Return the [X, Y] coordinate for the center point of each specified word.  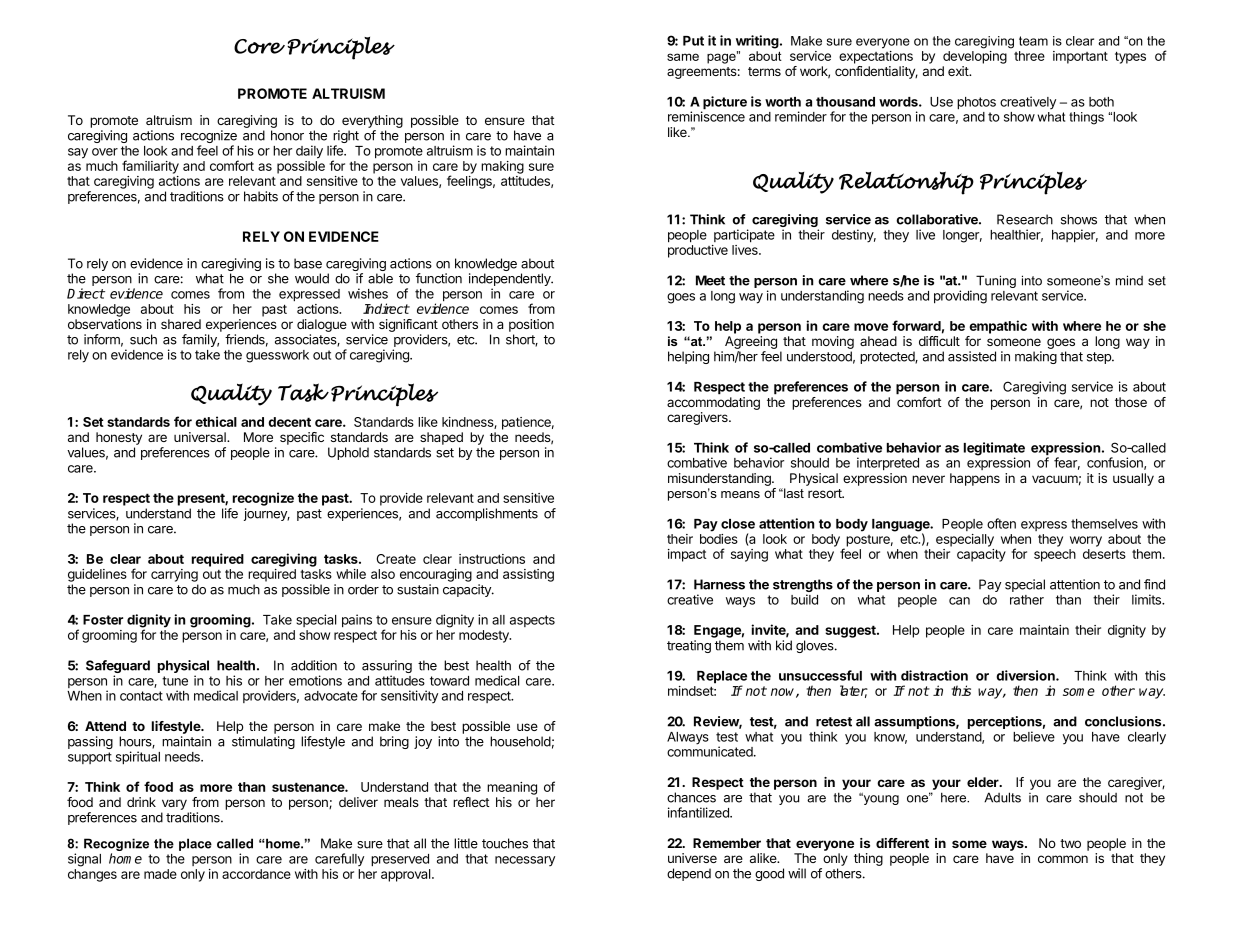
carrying [174, 575]
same [683, 57]
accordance [256, 874]
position [531, 325]
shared [181, 324]
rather [1027, 600]
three [1029, 56]
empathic [998, 327]
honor [287, 135]
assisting [528, 575]
